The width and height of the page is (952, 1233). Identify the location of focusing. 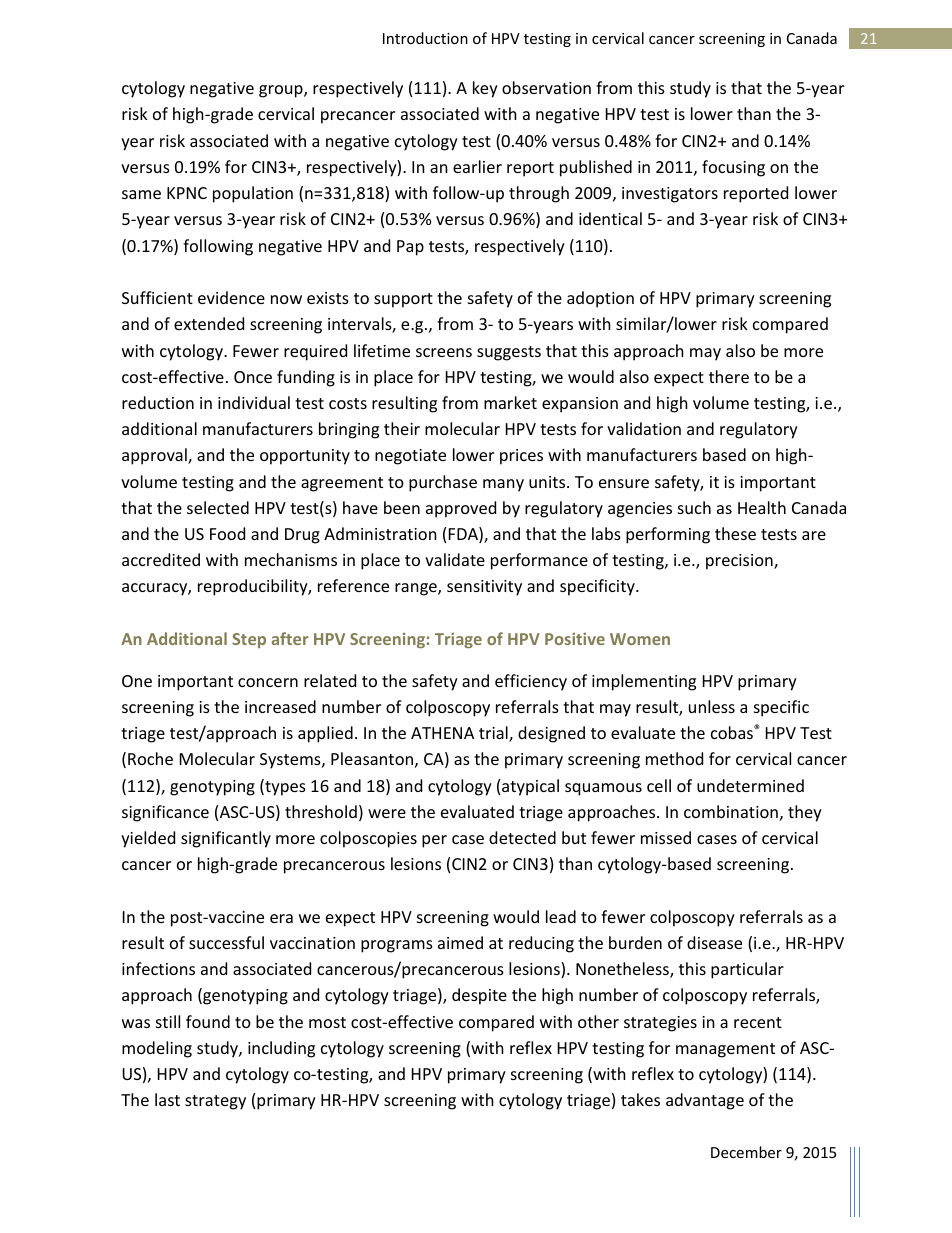
(733, 168).
